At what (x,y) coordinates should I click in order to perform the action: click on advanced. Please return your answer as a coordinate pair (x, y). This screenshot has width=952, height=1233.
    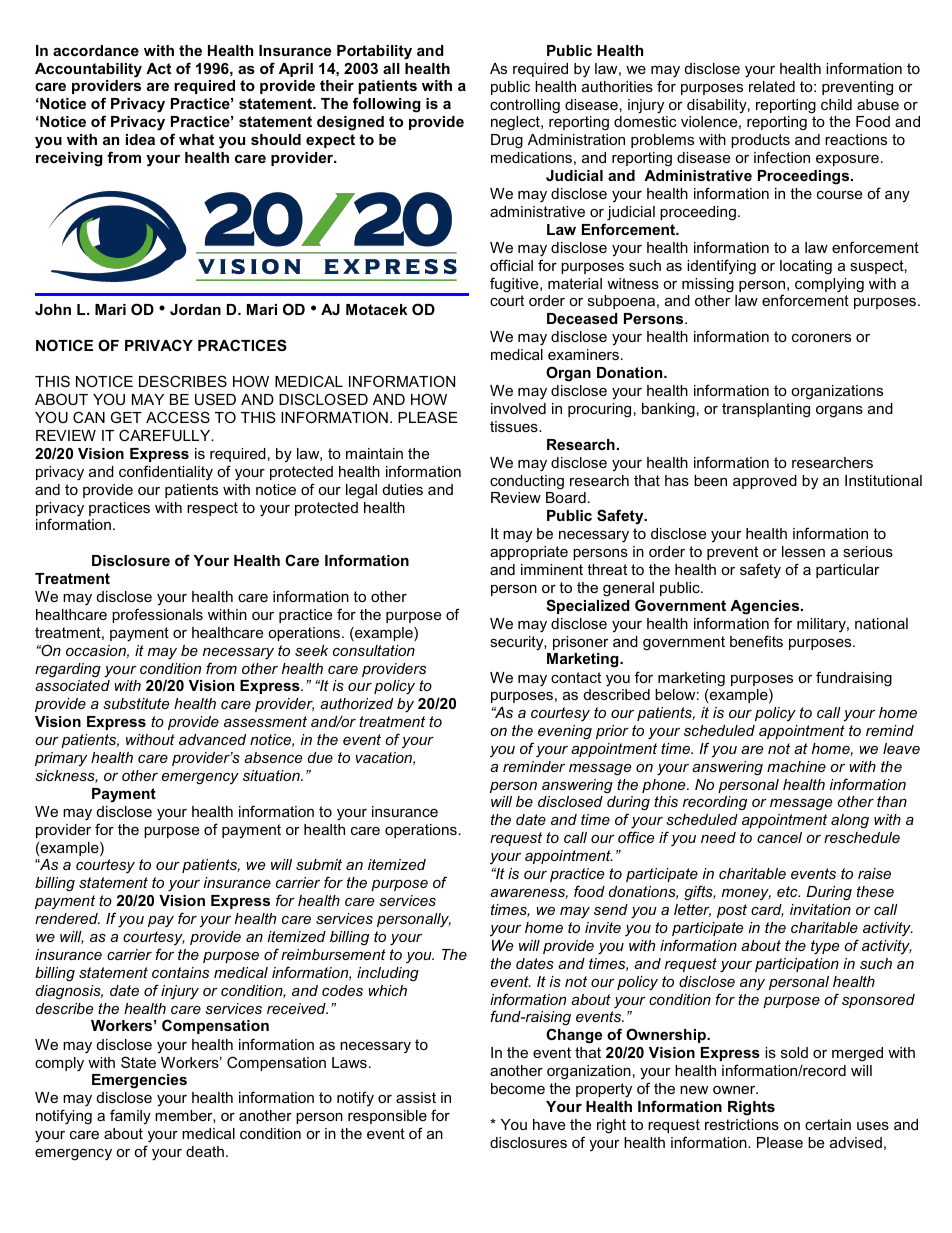
    Looking at the image, I should click on (212, 739).
